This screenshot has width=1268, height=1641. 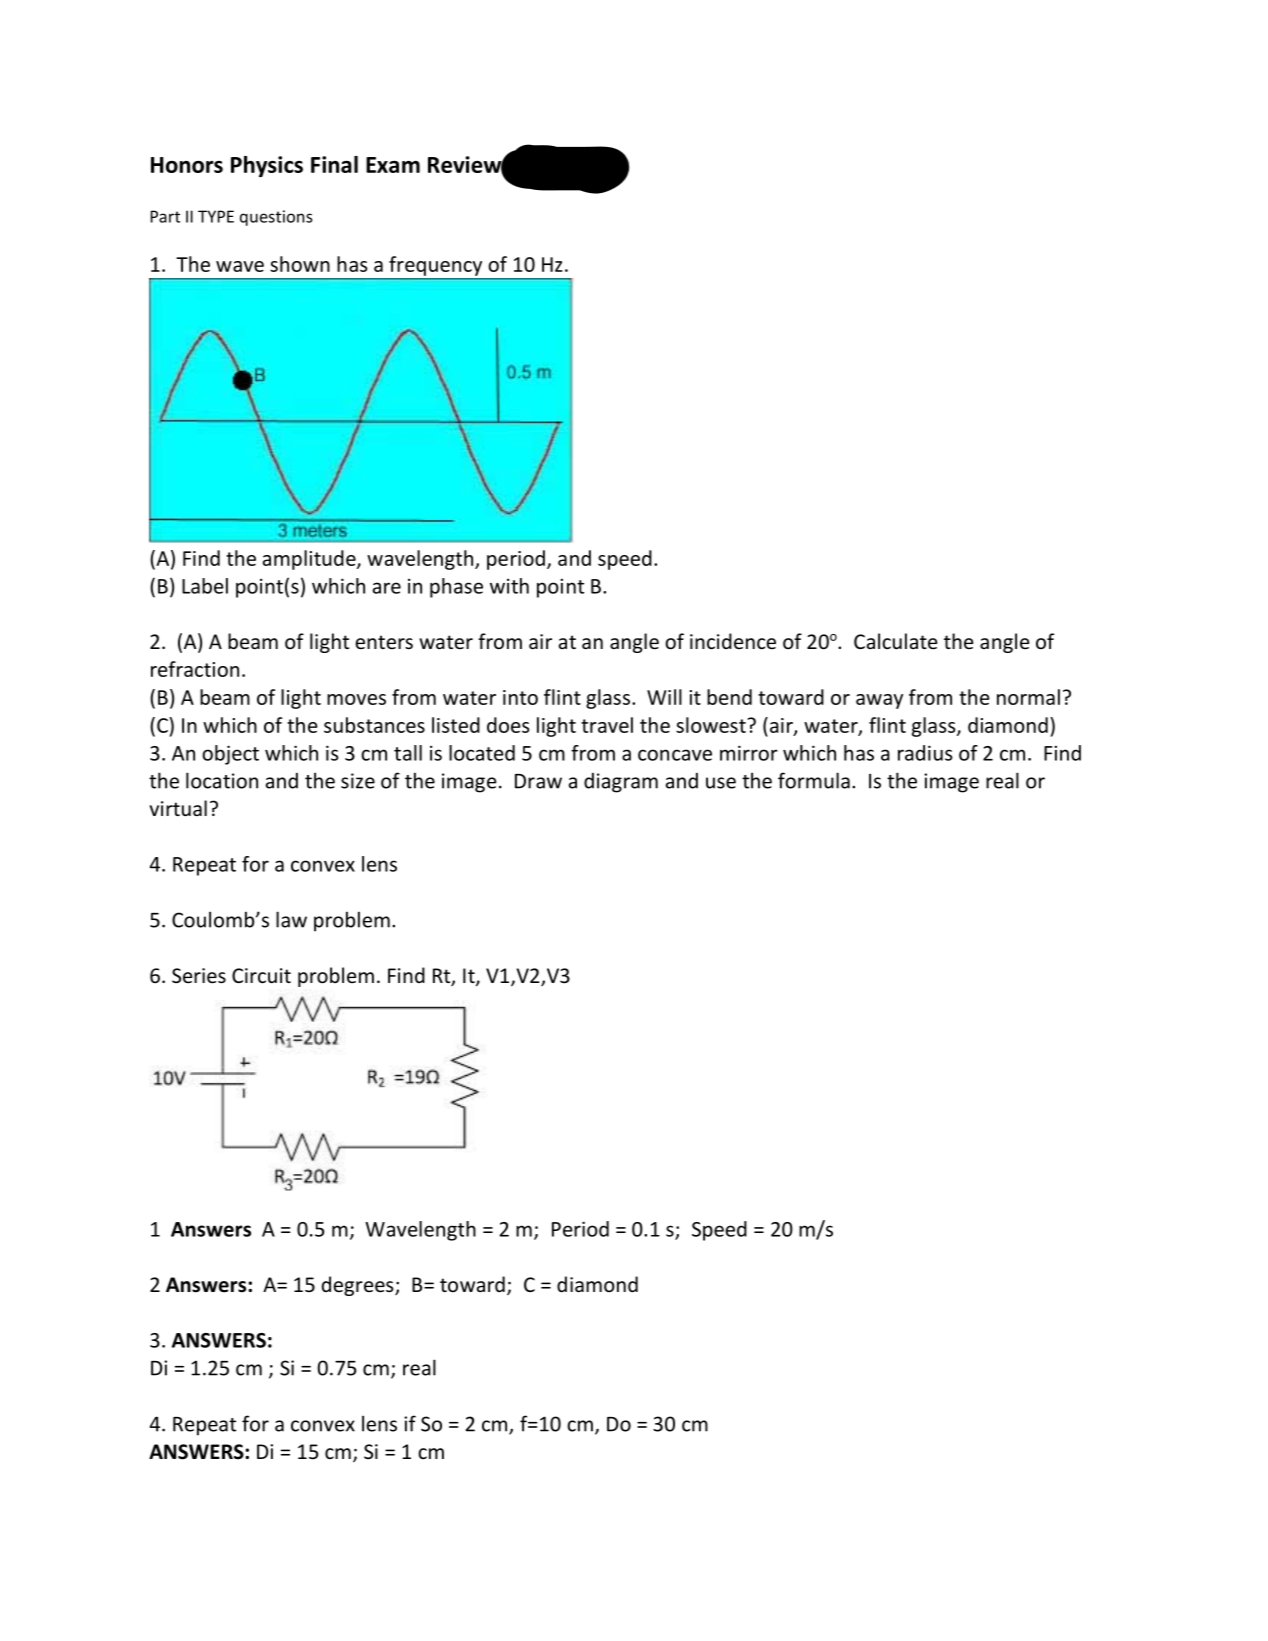 What do you see at coordinates (925, 753) in the screenshot?
I see `radius` at bounding box center [925, 753].
